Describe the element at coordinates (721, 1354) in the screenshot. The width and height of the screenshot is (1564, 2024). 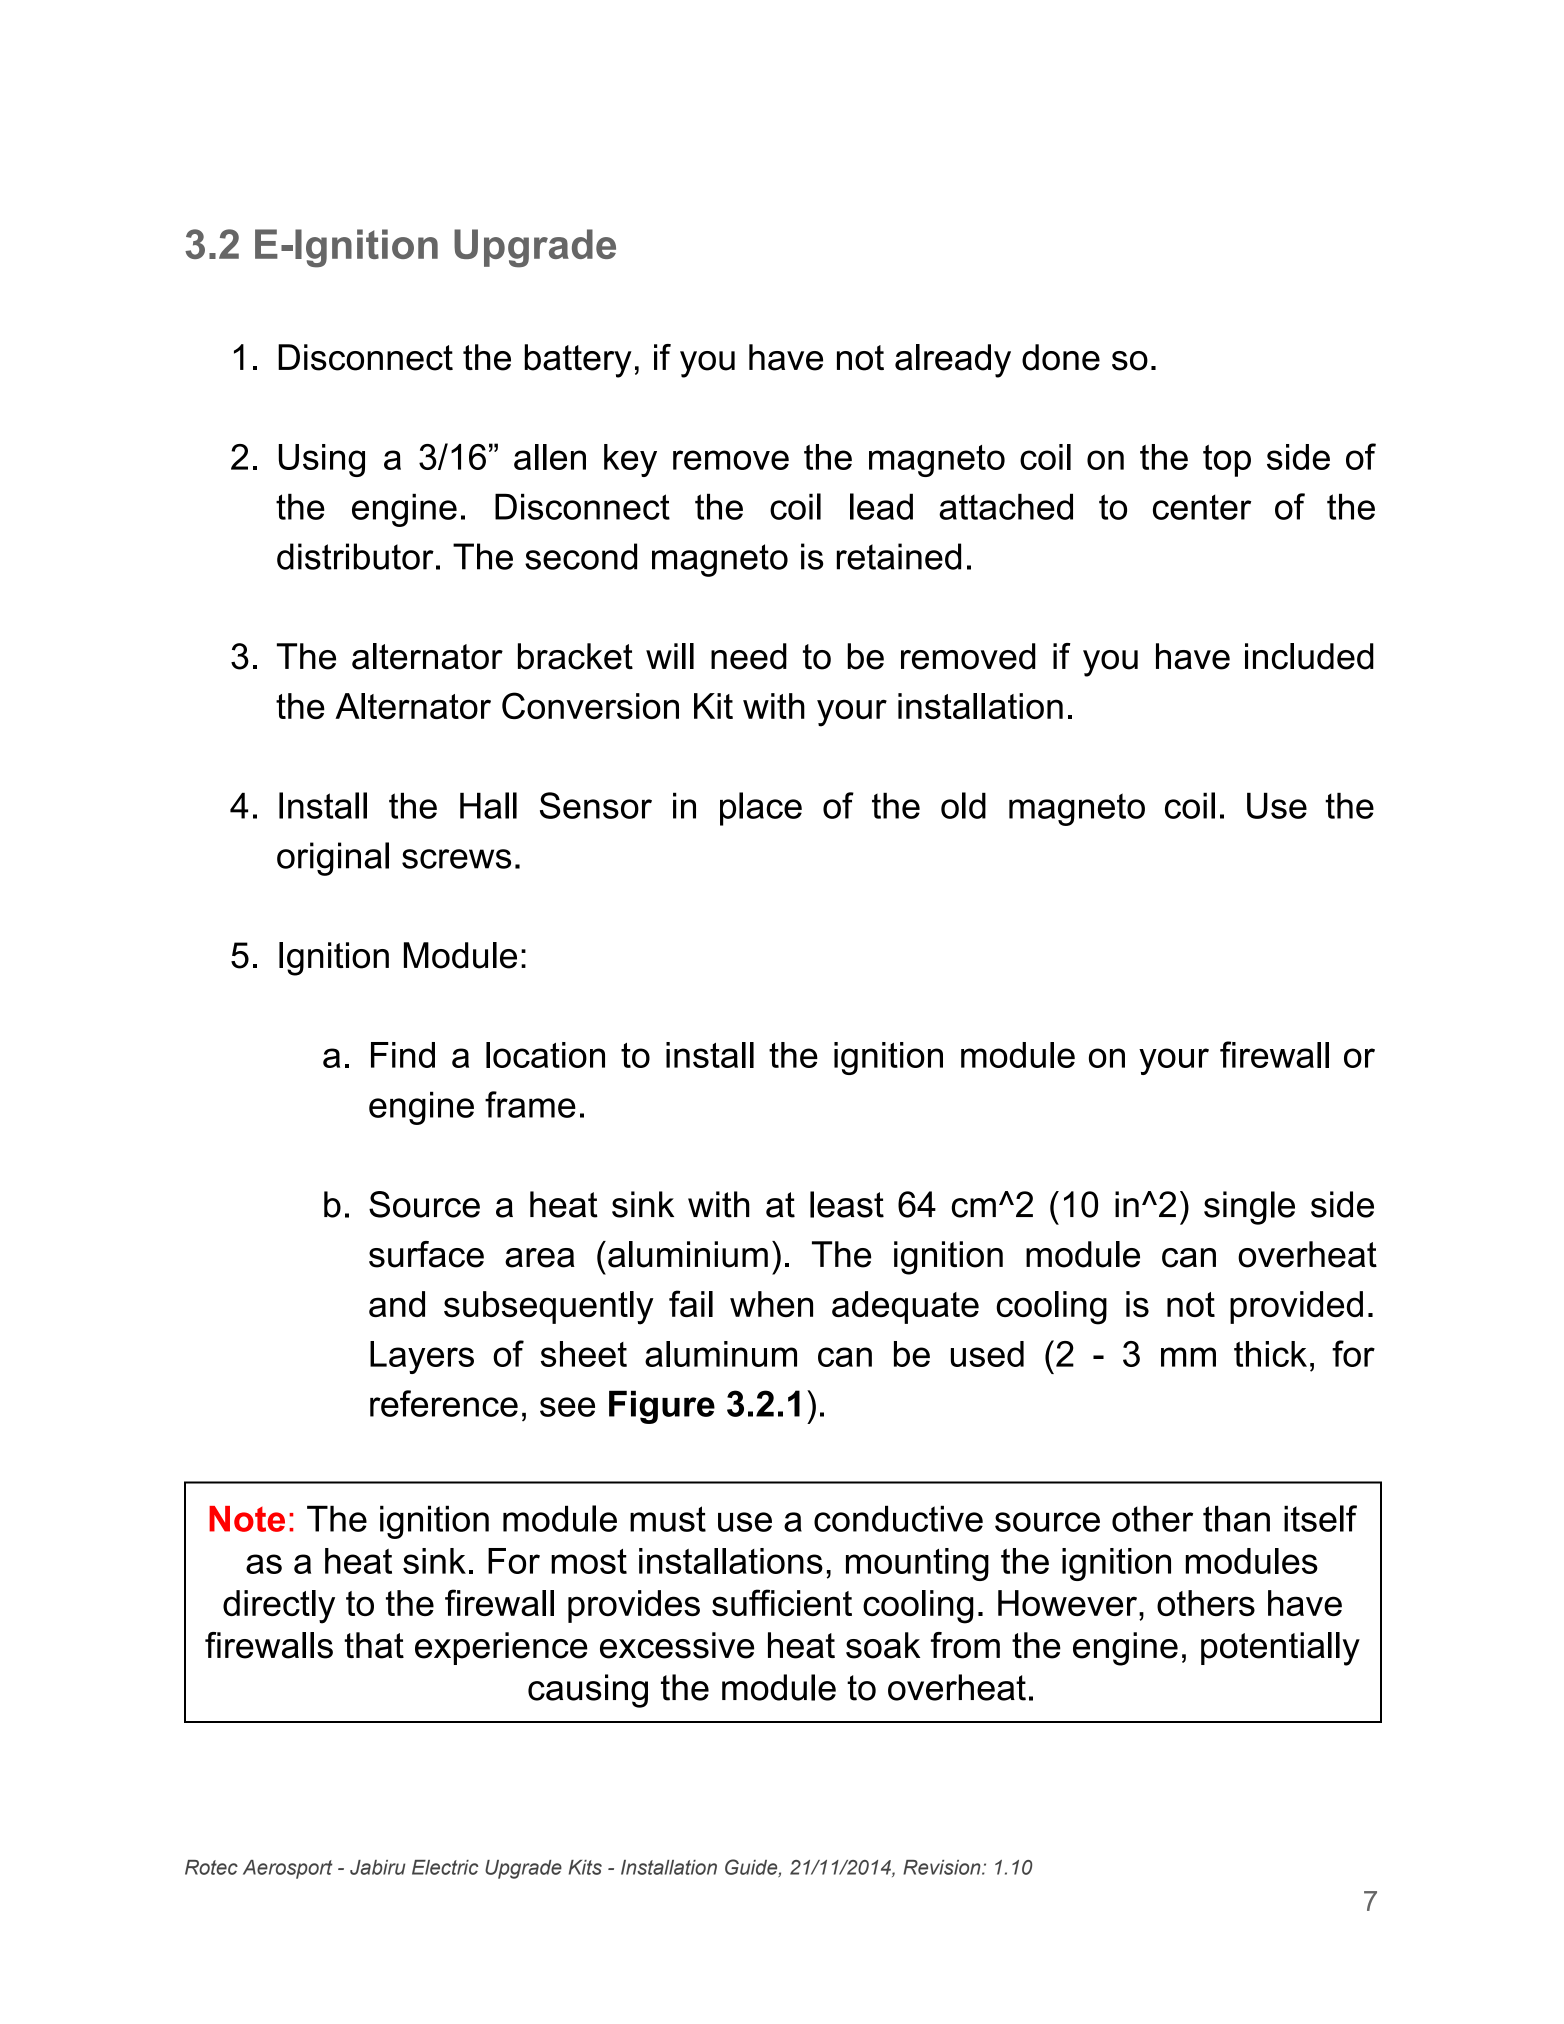
I see `aluminum` at that location.
